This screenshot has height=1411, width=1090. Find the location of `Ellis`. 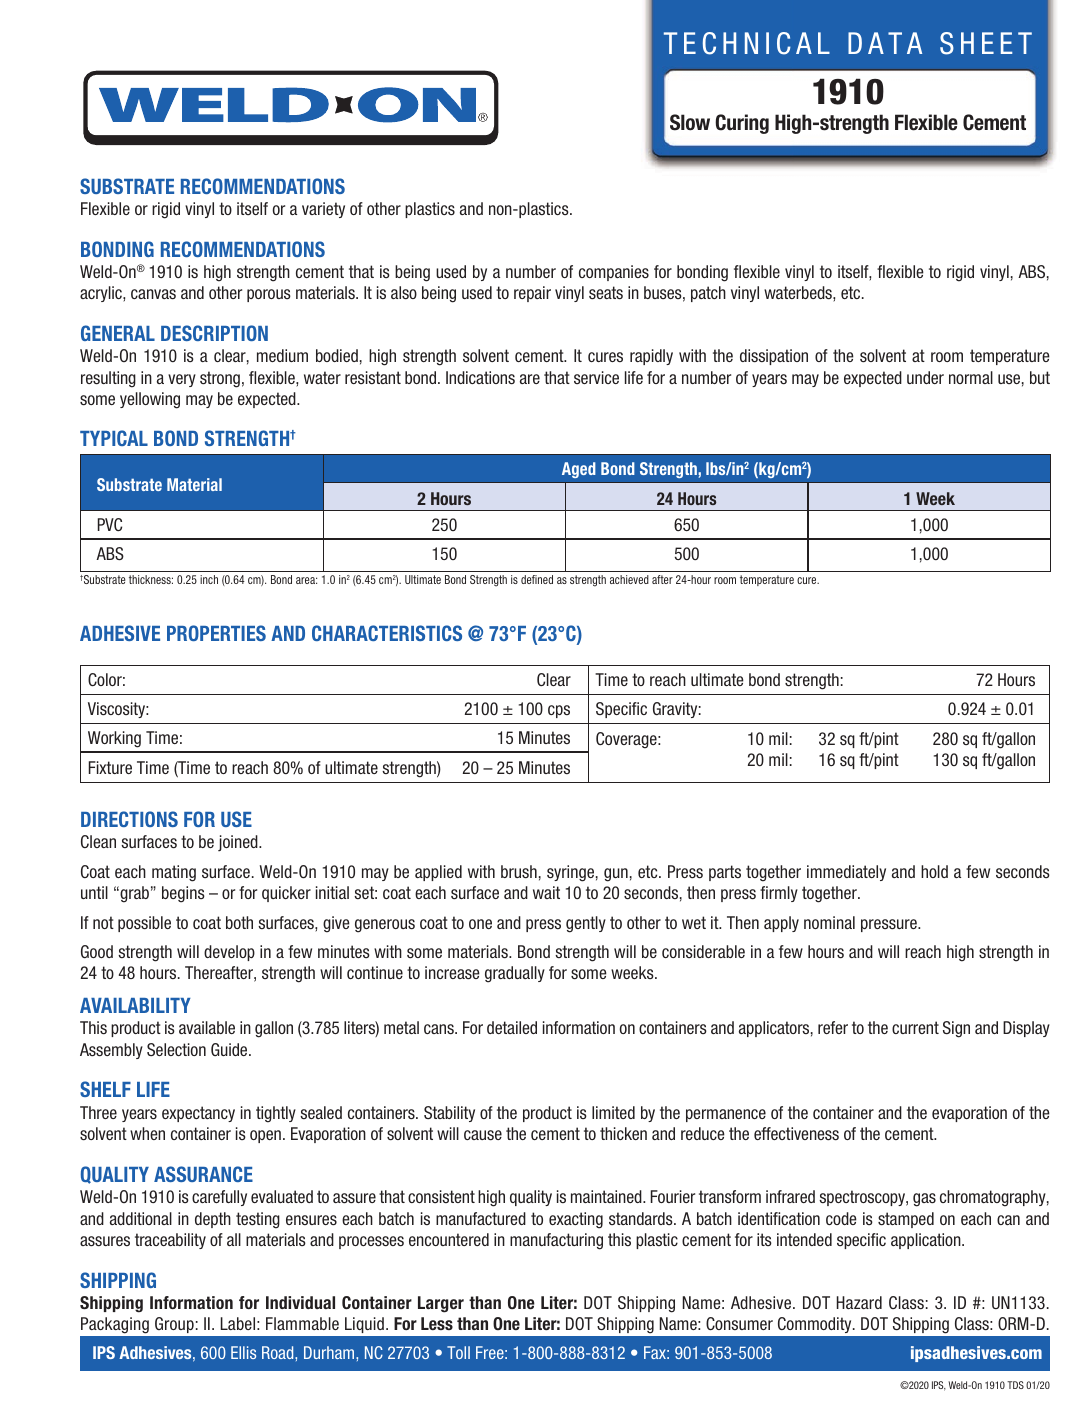

Ellis is located at coordinates (243, 1352).
